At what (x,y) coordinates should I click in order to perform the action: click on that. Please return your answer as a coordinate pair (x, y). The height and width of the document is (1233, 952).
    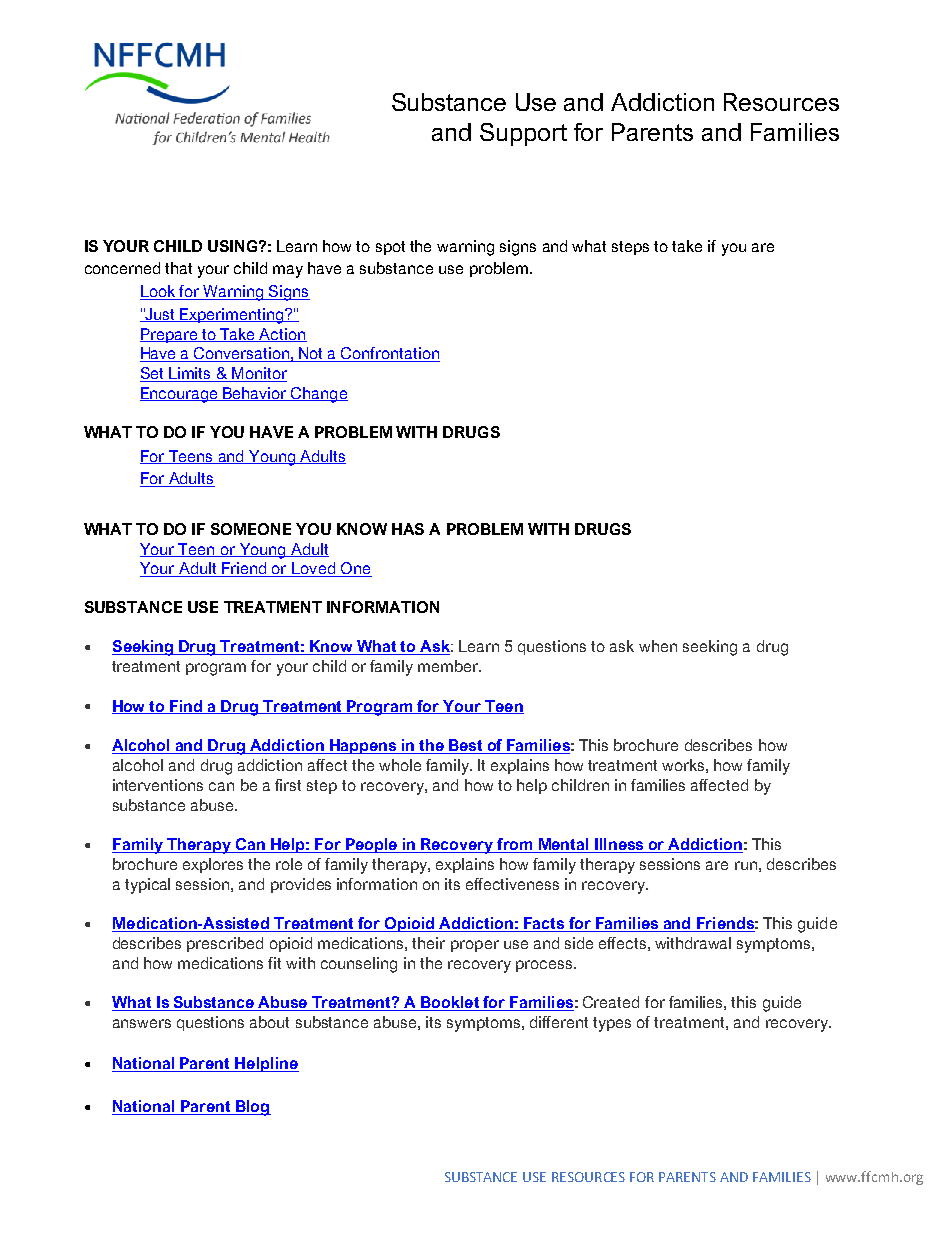
    Looking at the image, I should click on (178, 268).
